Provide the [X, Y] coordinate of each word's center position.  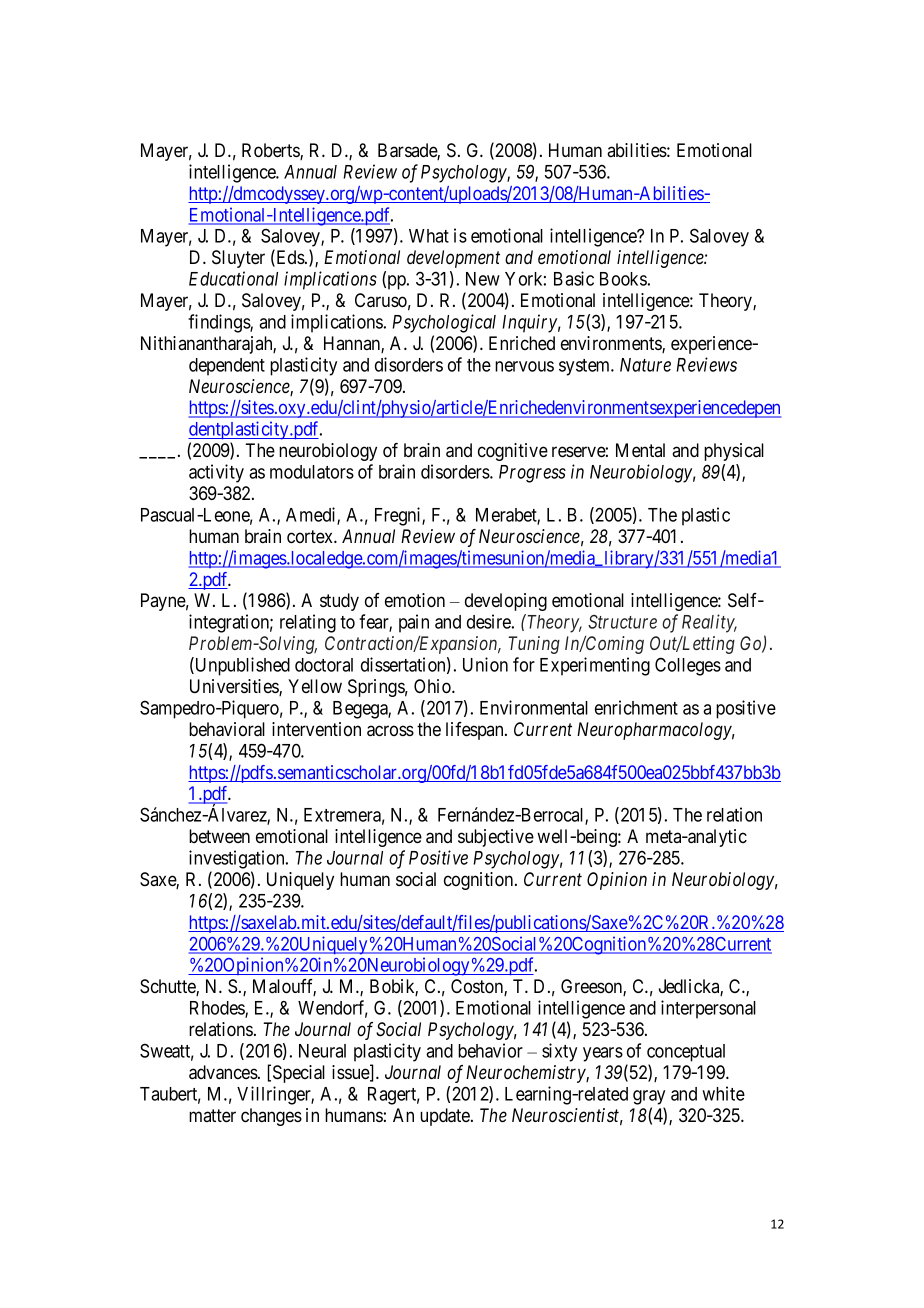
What [429, 236]
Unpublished [241, 666]
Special [299, 1074]
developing [506, 602]
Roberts [271, 151]
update [446, 1117]
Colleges [688, 666]
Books [623, 279]
